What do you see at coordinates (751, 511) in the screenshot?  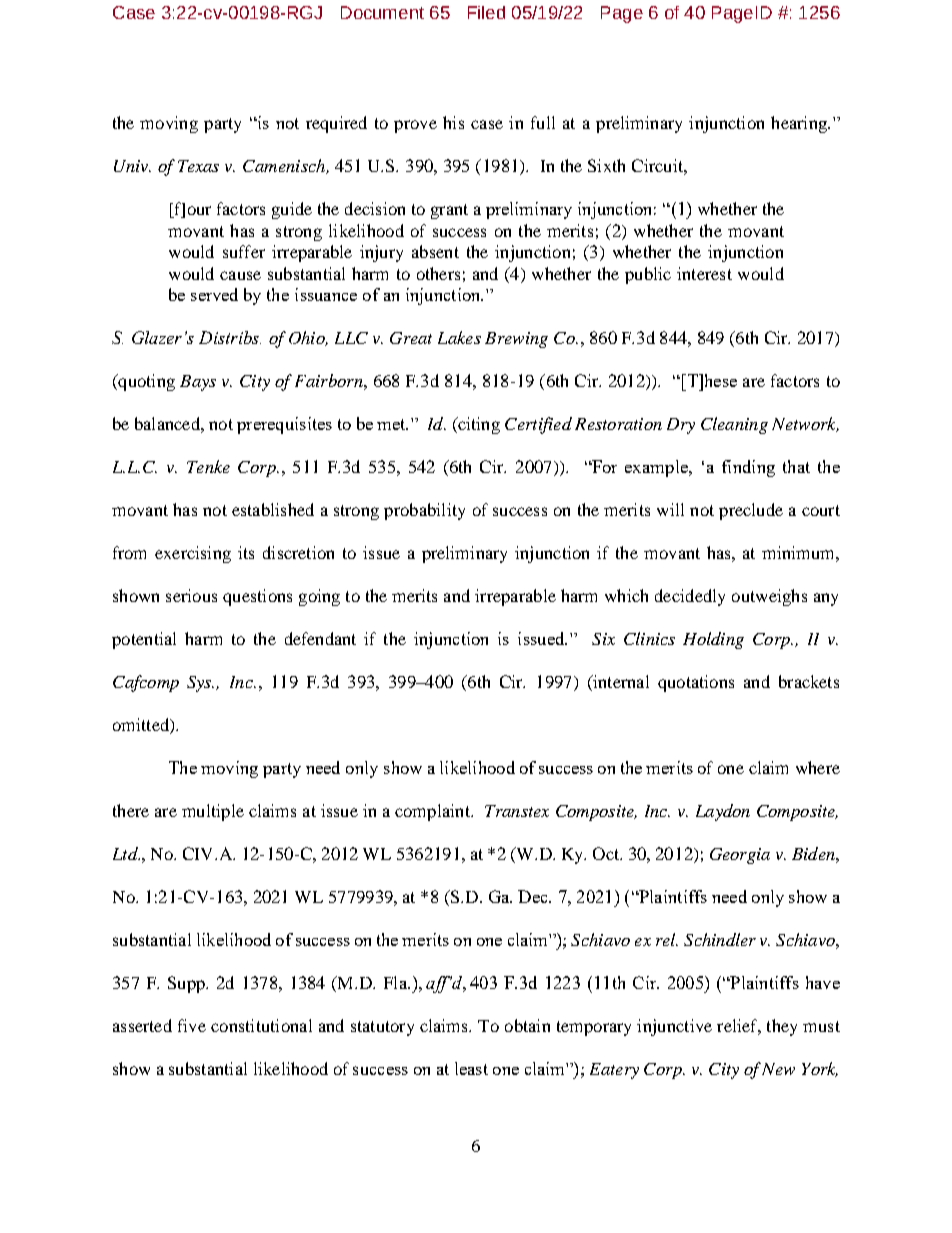 I see `preclude` at bounding box center [751, 511].
